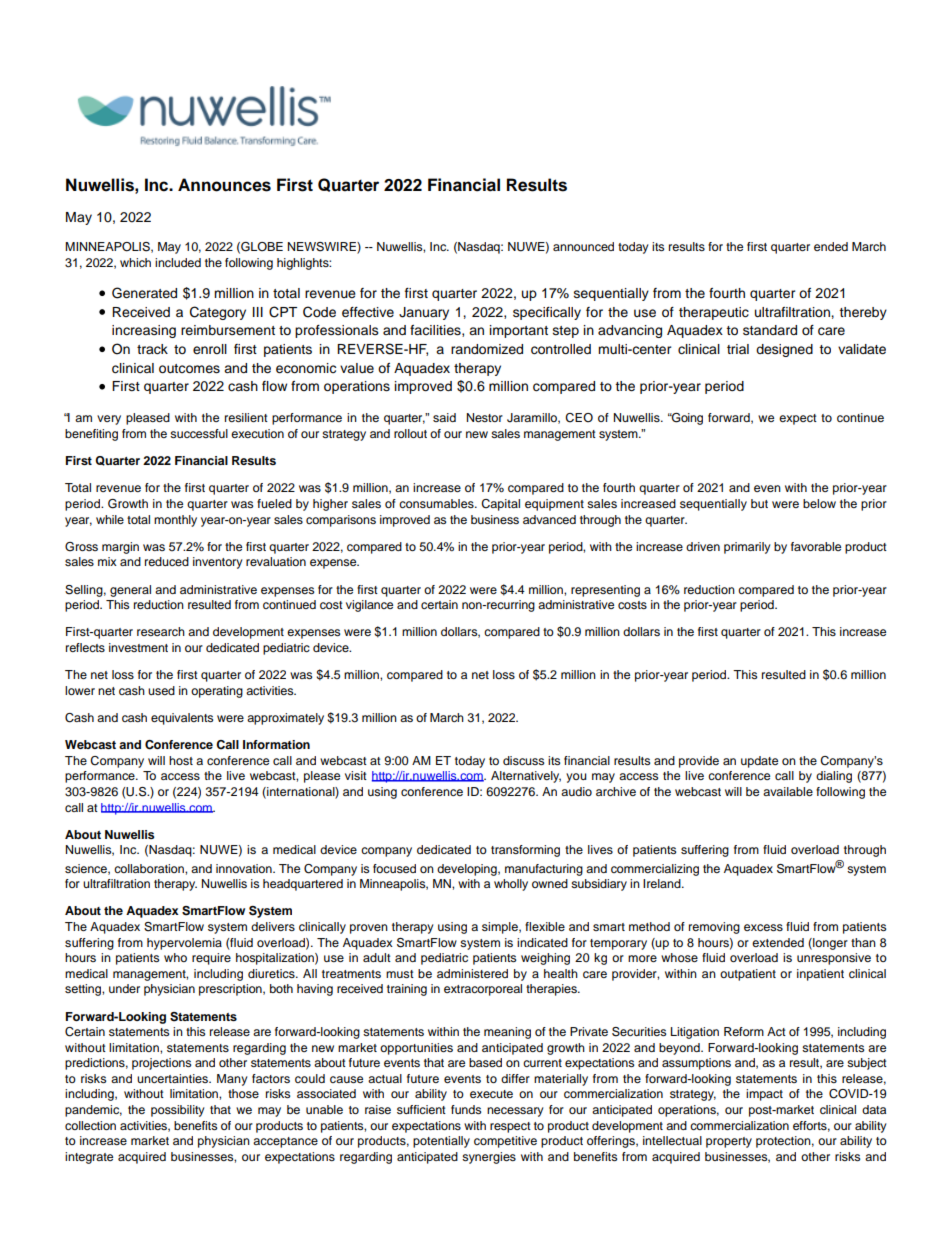 This screenshot has width=952, height=1233. I want to click on announced, so click(583, 246).
